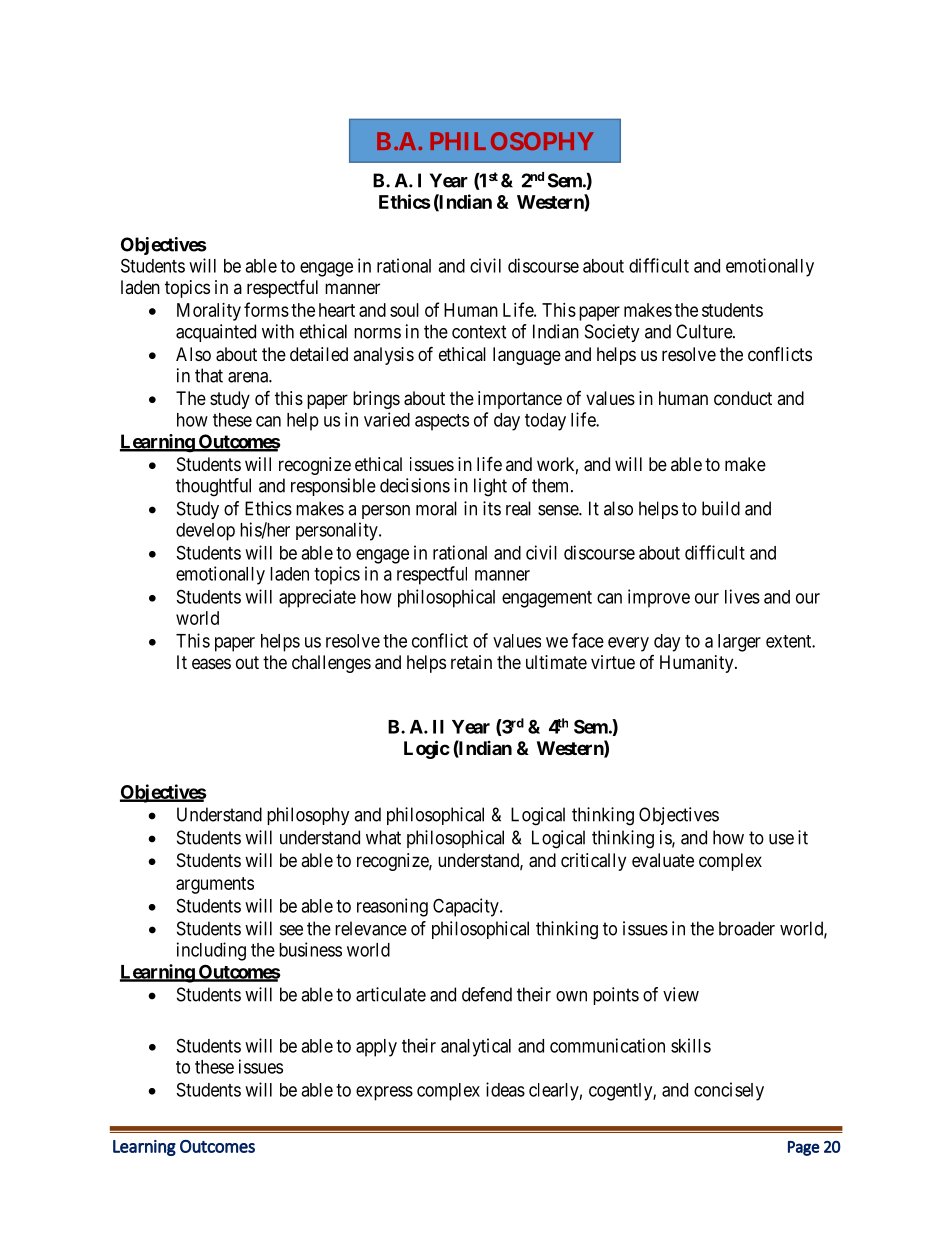 The width and height of the document is (952, 1233). What do you see at coordinates (492, 508) in the document?
I see `its` at bounding box center [492, 508].
